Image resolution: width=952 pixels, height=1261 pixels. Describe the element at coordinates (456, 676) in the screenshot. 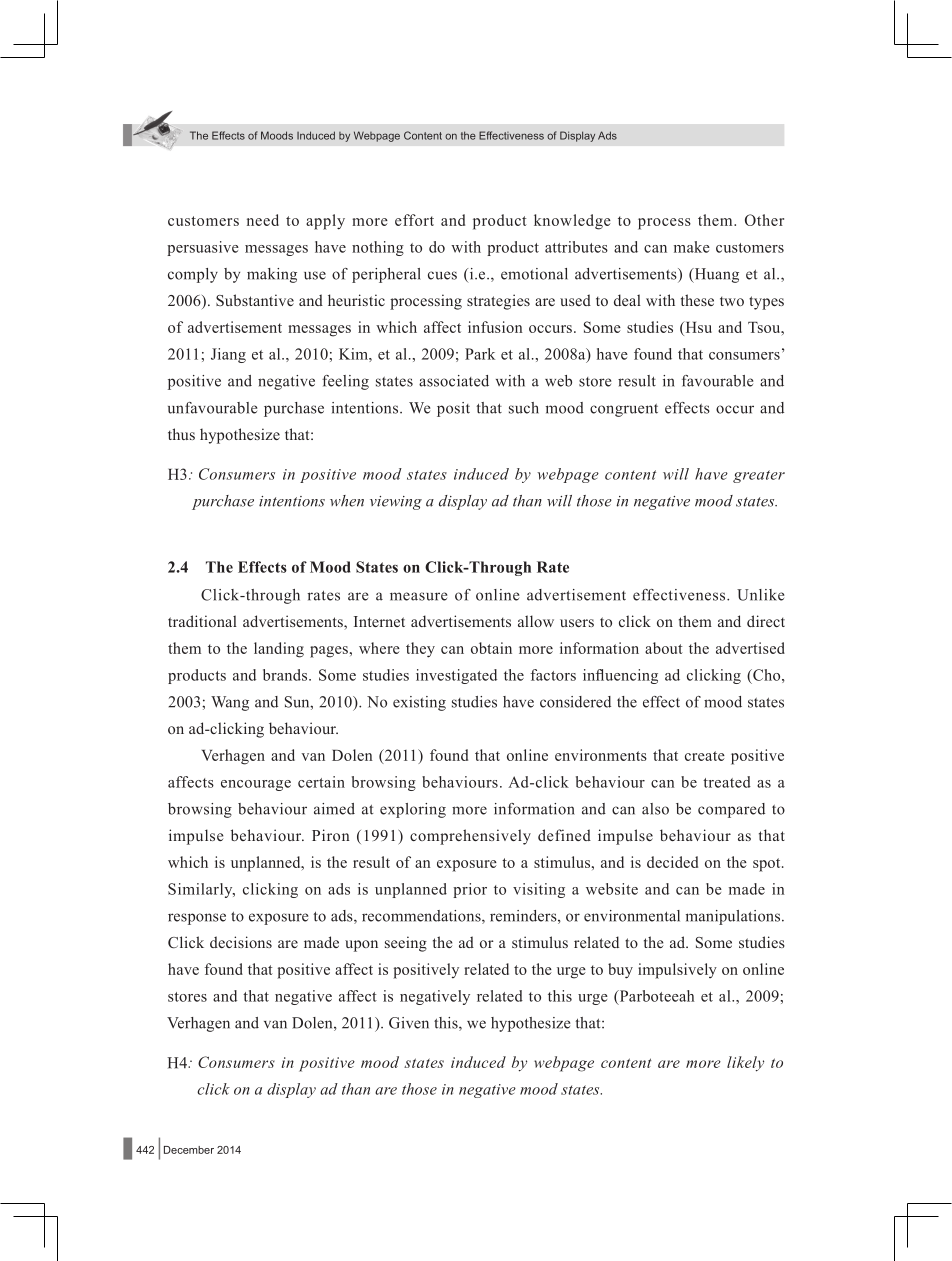

I see `investigated` at that location.
